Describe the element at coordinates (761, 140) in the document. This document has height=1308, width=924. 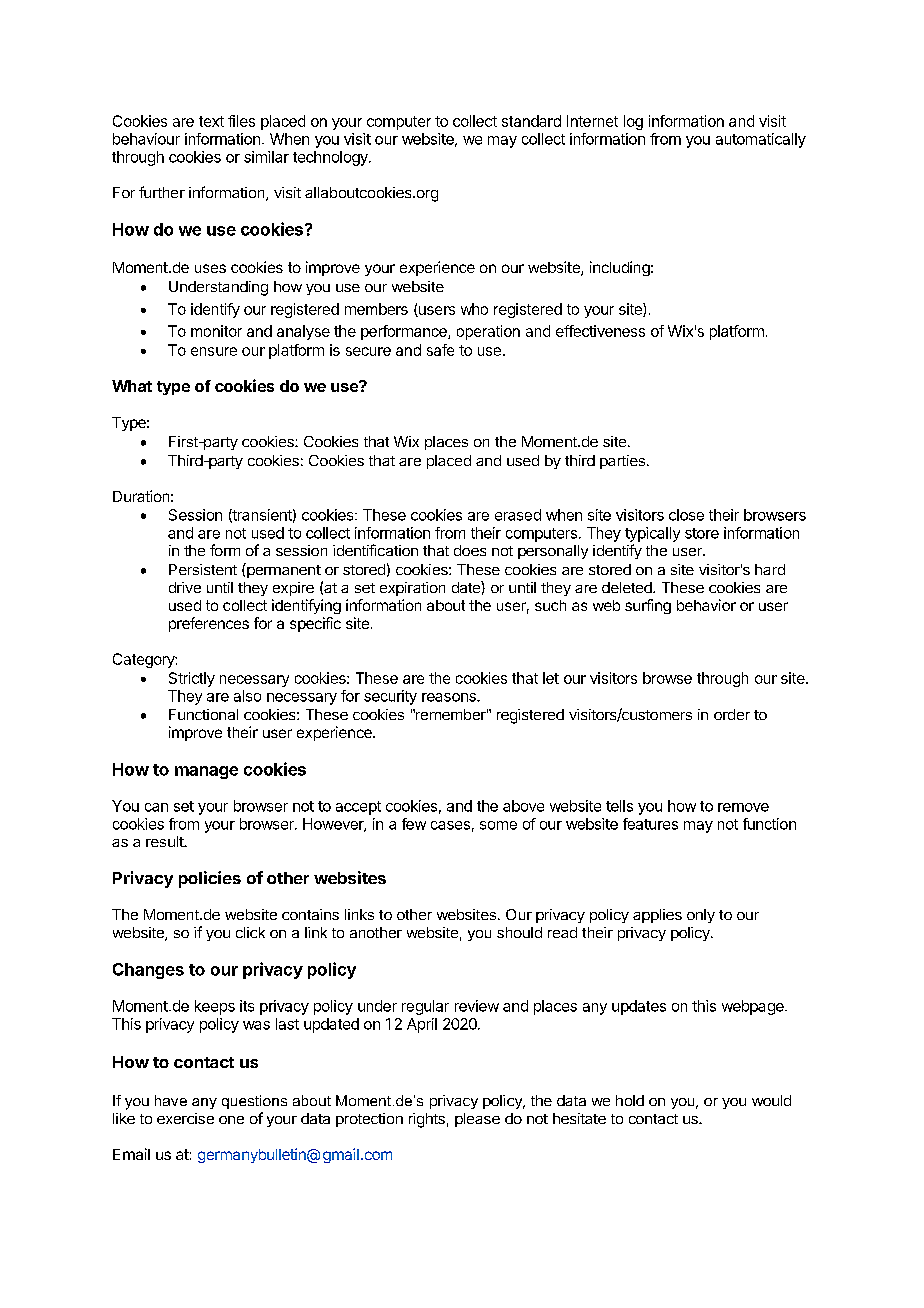
I see `automatically` at that location.
